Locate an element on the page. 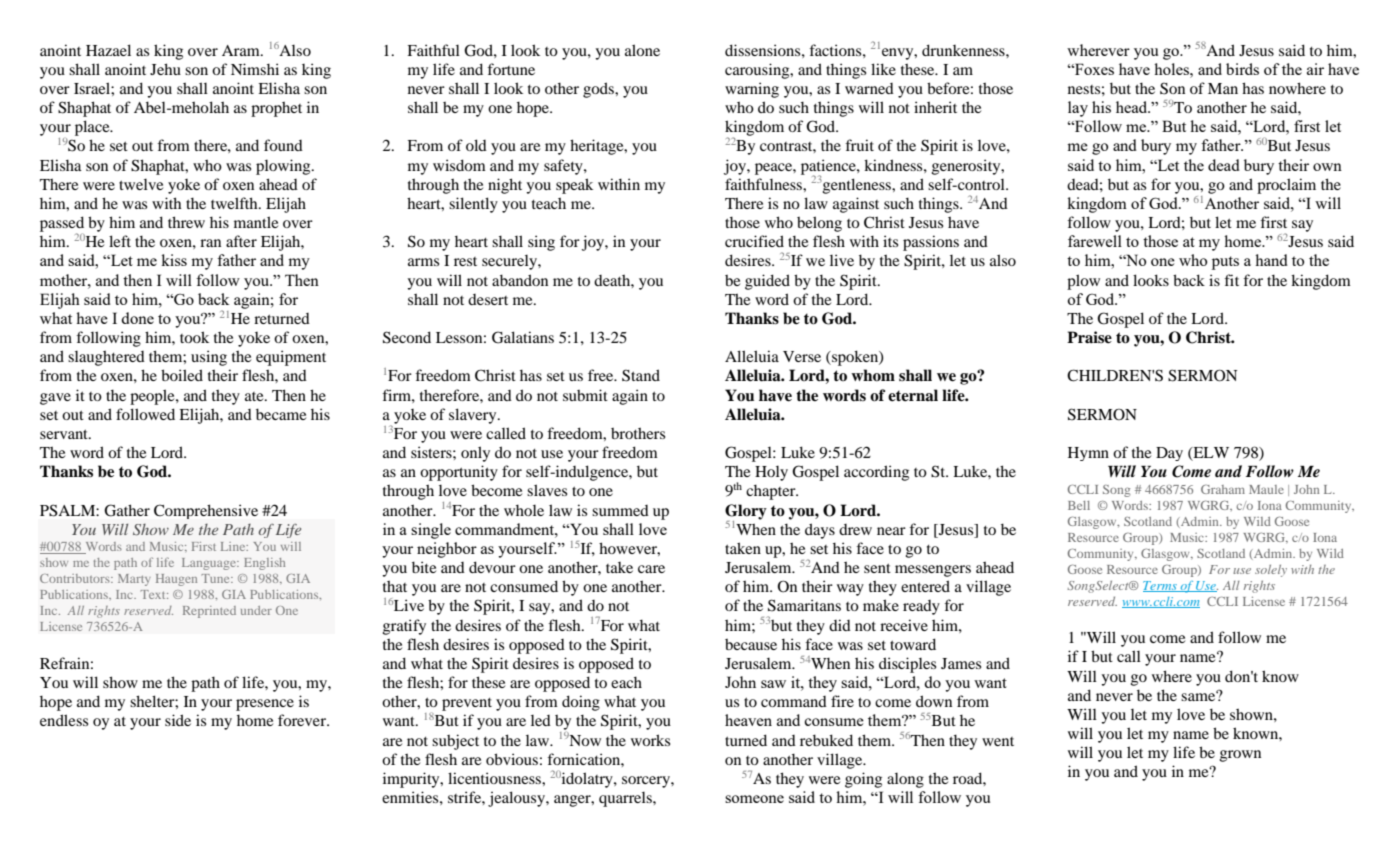 This image has height=850, width=1400. Reprinted is located at coordinates (209, 612).
